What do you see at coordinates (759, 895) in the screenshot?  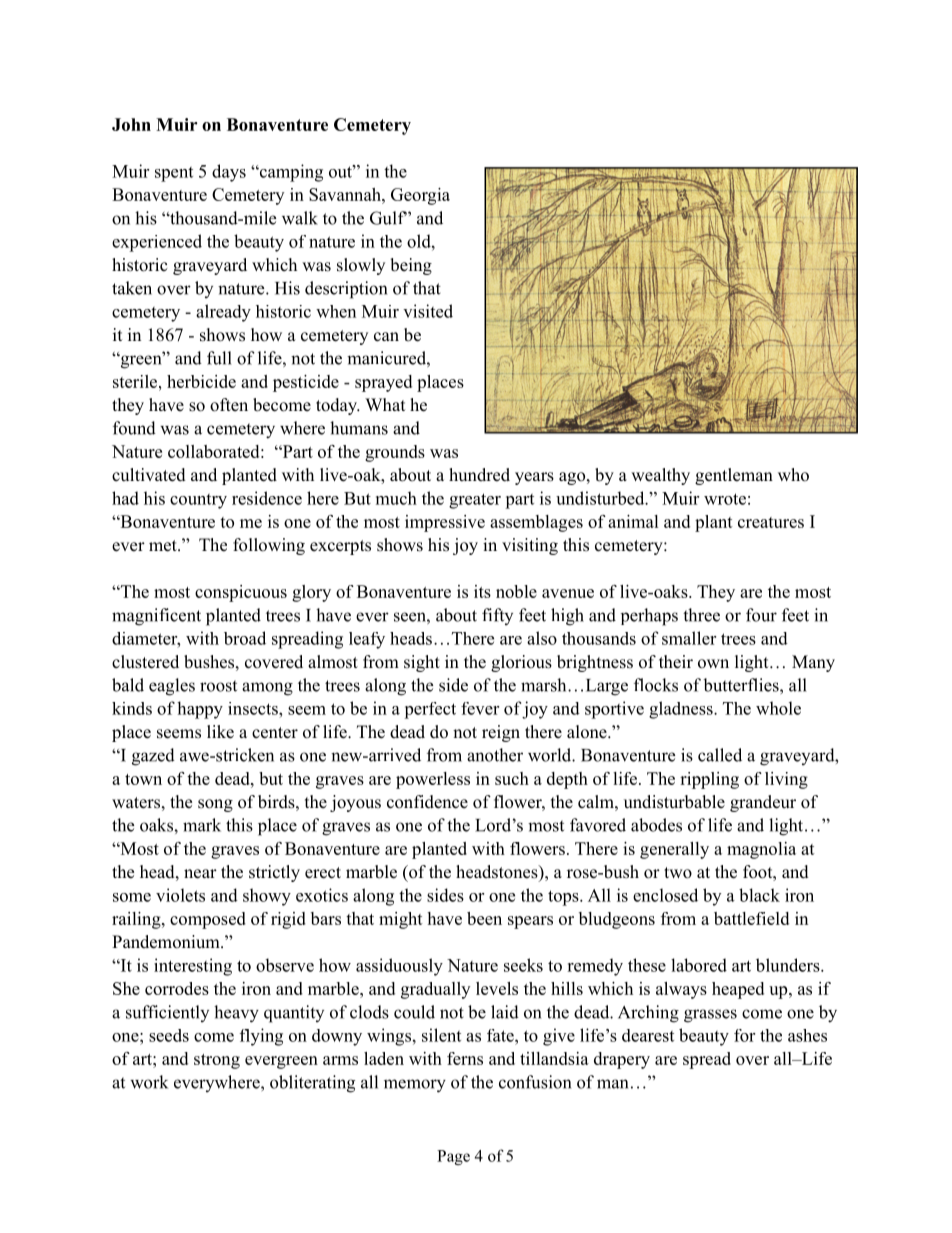 I see `black` at bounding box center [759, 895].
